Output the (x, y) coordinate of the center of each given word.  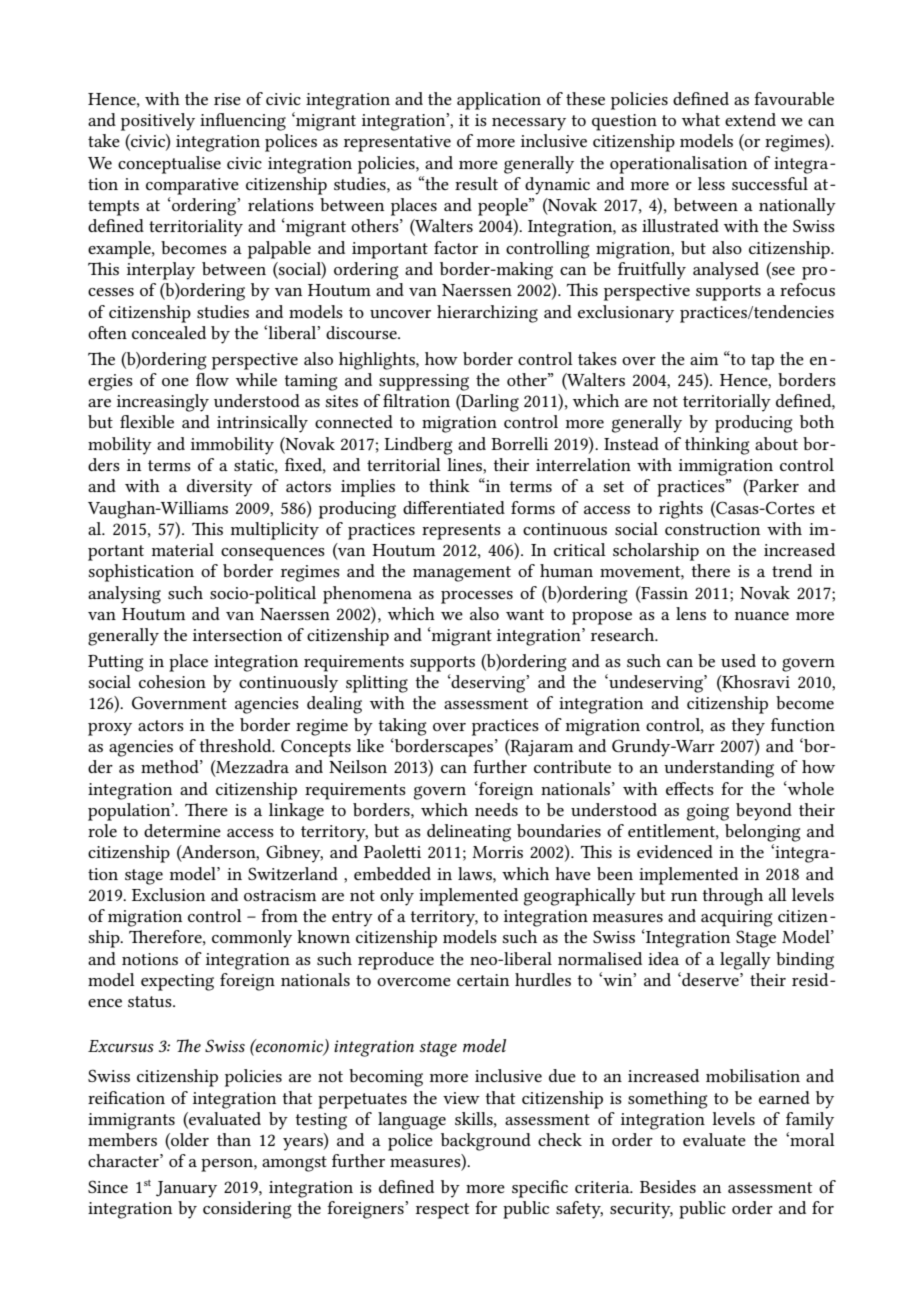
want (525, 614)
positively (158, 122)
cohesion (172, 681)
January (186, 1189)
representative (397, 143)
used (738, 660)
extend (750, 119)
